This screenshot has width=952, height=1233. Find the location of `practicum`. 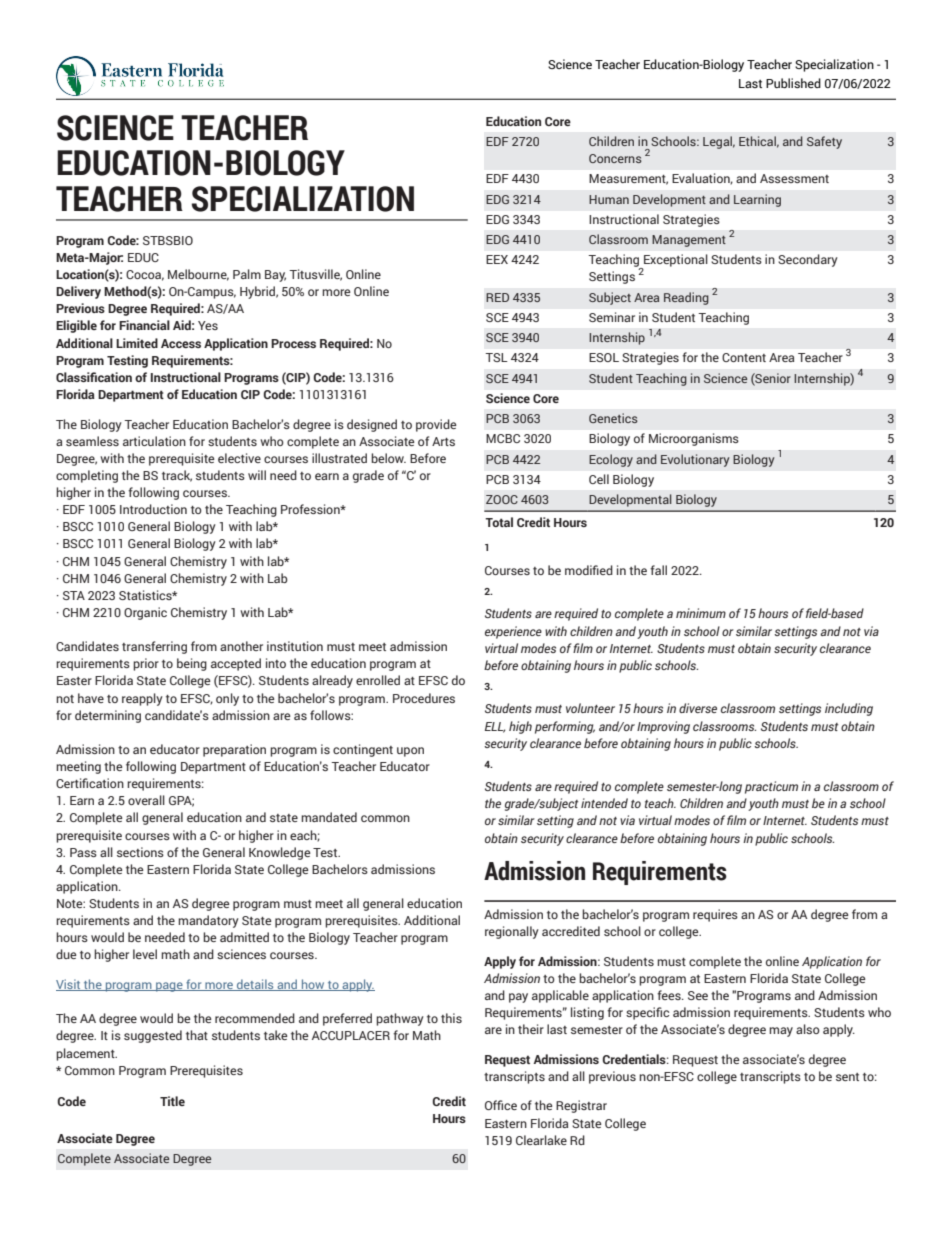

practicum is located at coordinates (771, 787).
